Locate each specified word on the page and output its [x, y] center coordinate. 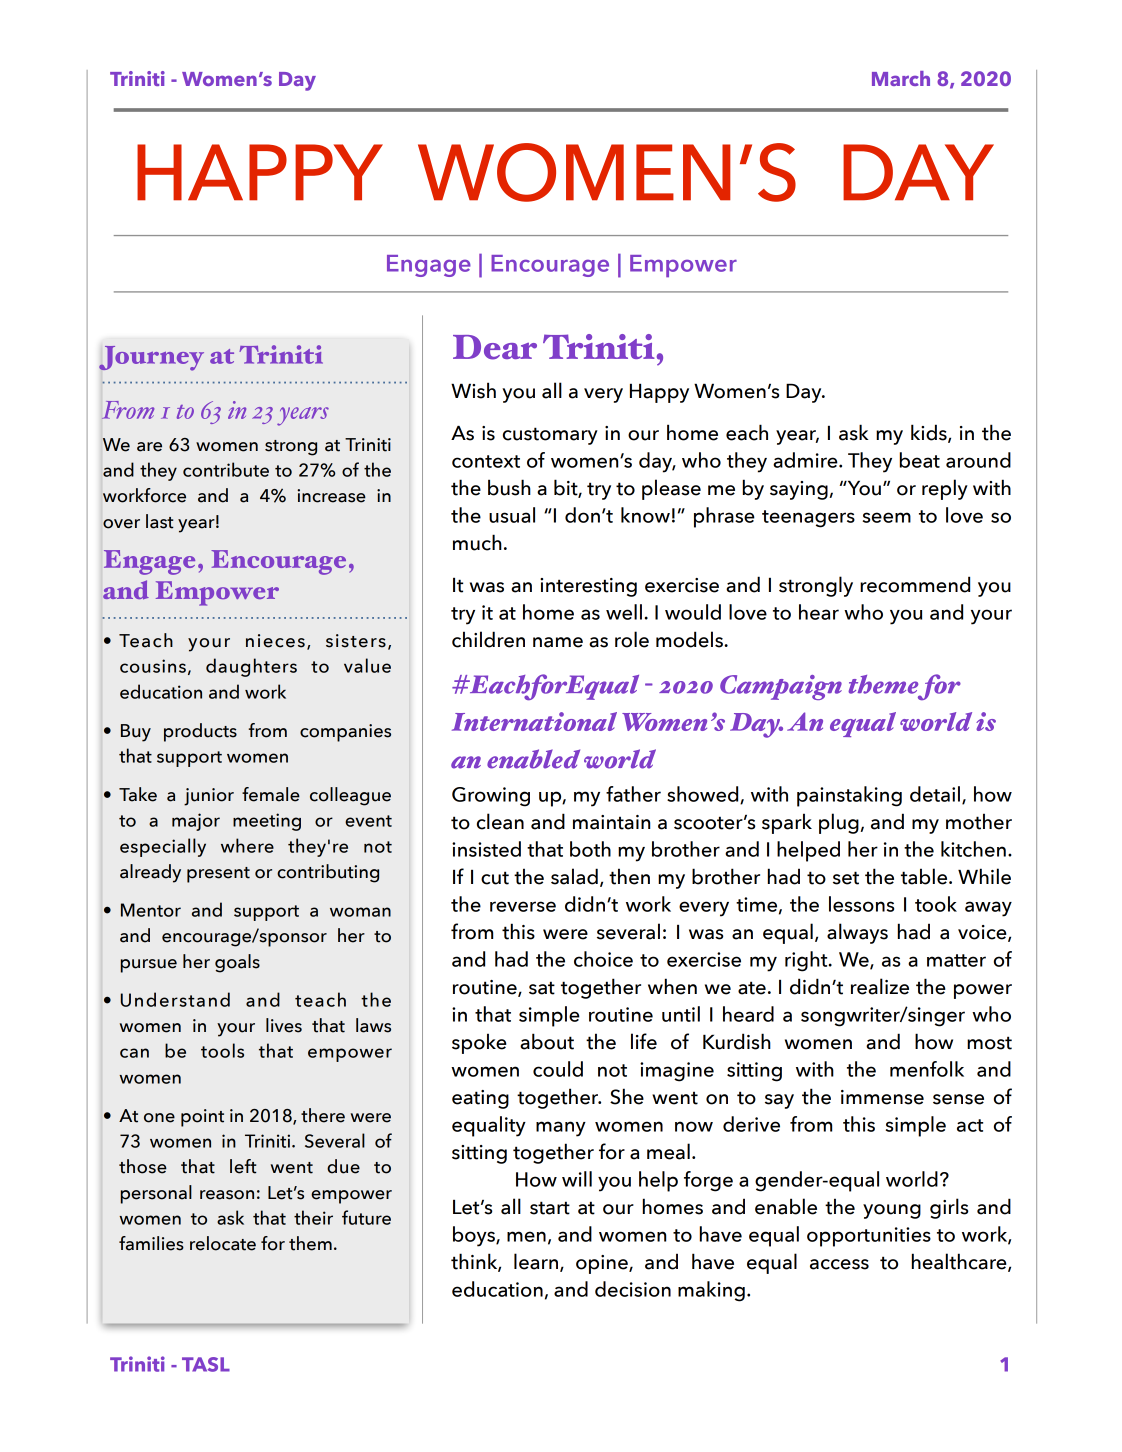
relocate [223, 1243]
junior [209, 797]
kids [930, 433]
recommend [915, 584]
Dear [495, 347]
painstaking [849, 796]
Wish [473, 390]
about [547, 1041]
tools [222, 1050]
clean [500, 821]
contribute [226, 469]
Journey [151, 358]
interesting [588, 587]
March [901, 78]
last [160, 521]
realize [880, 986]
